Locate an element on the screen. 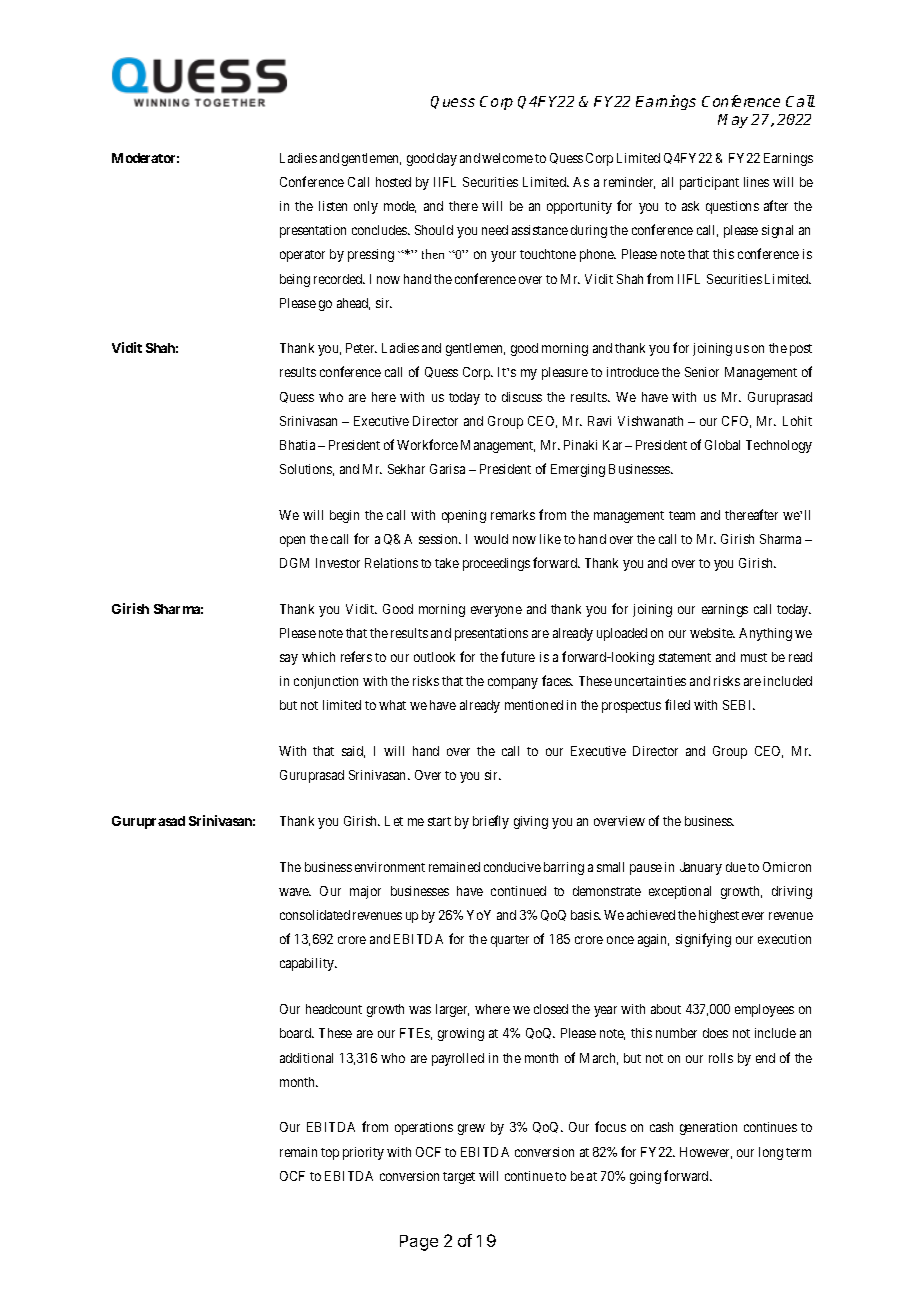  welcome is located at coordinates (507, 158).
